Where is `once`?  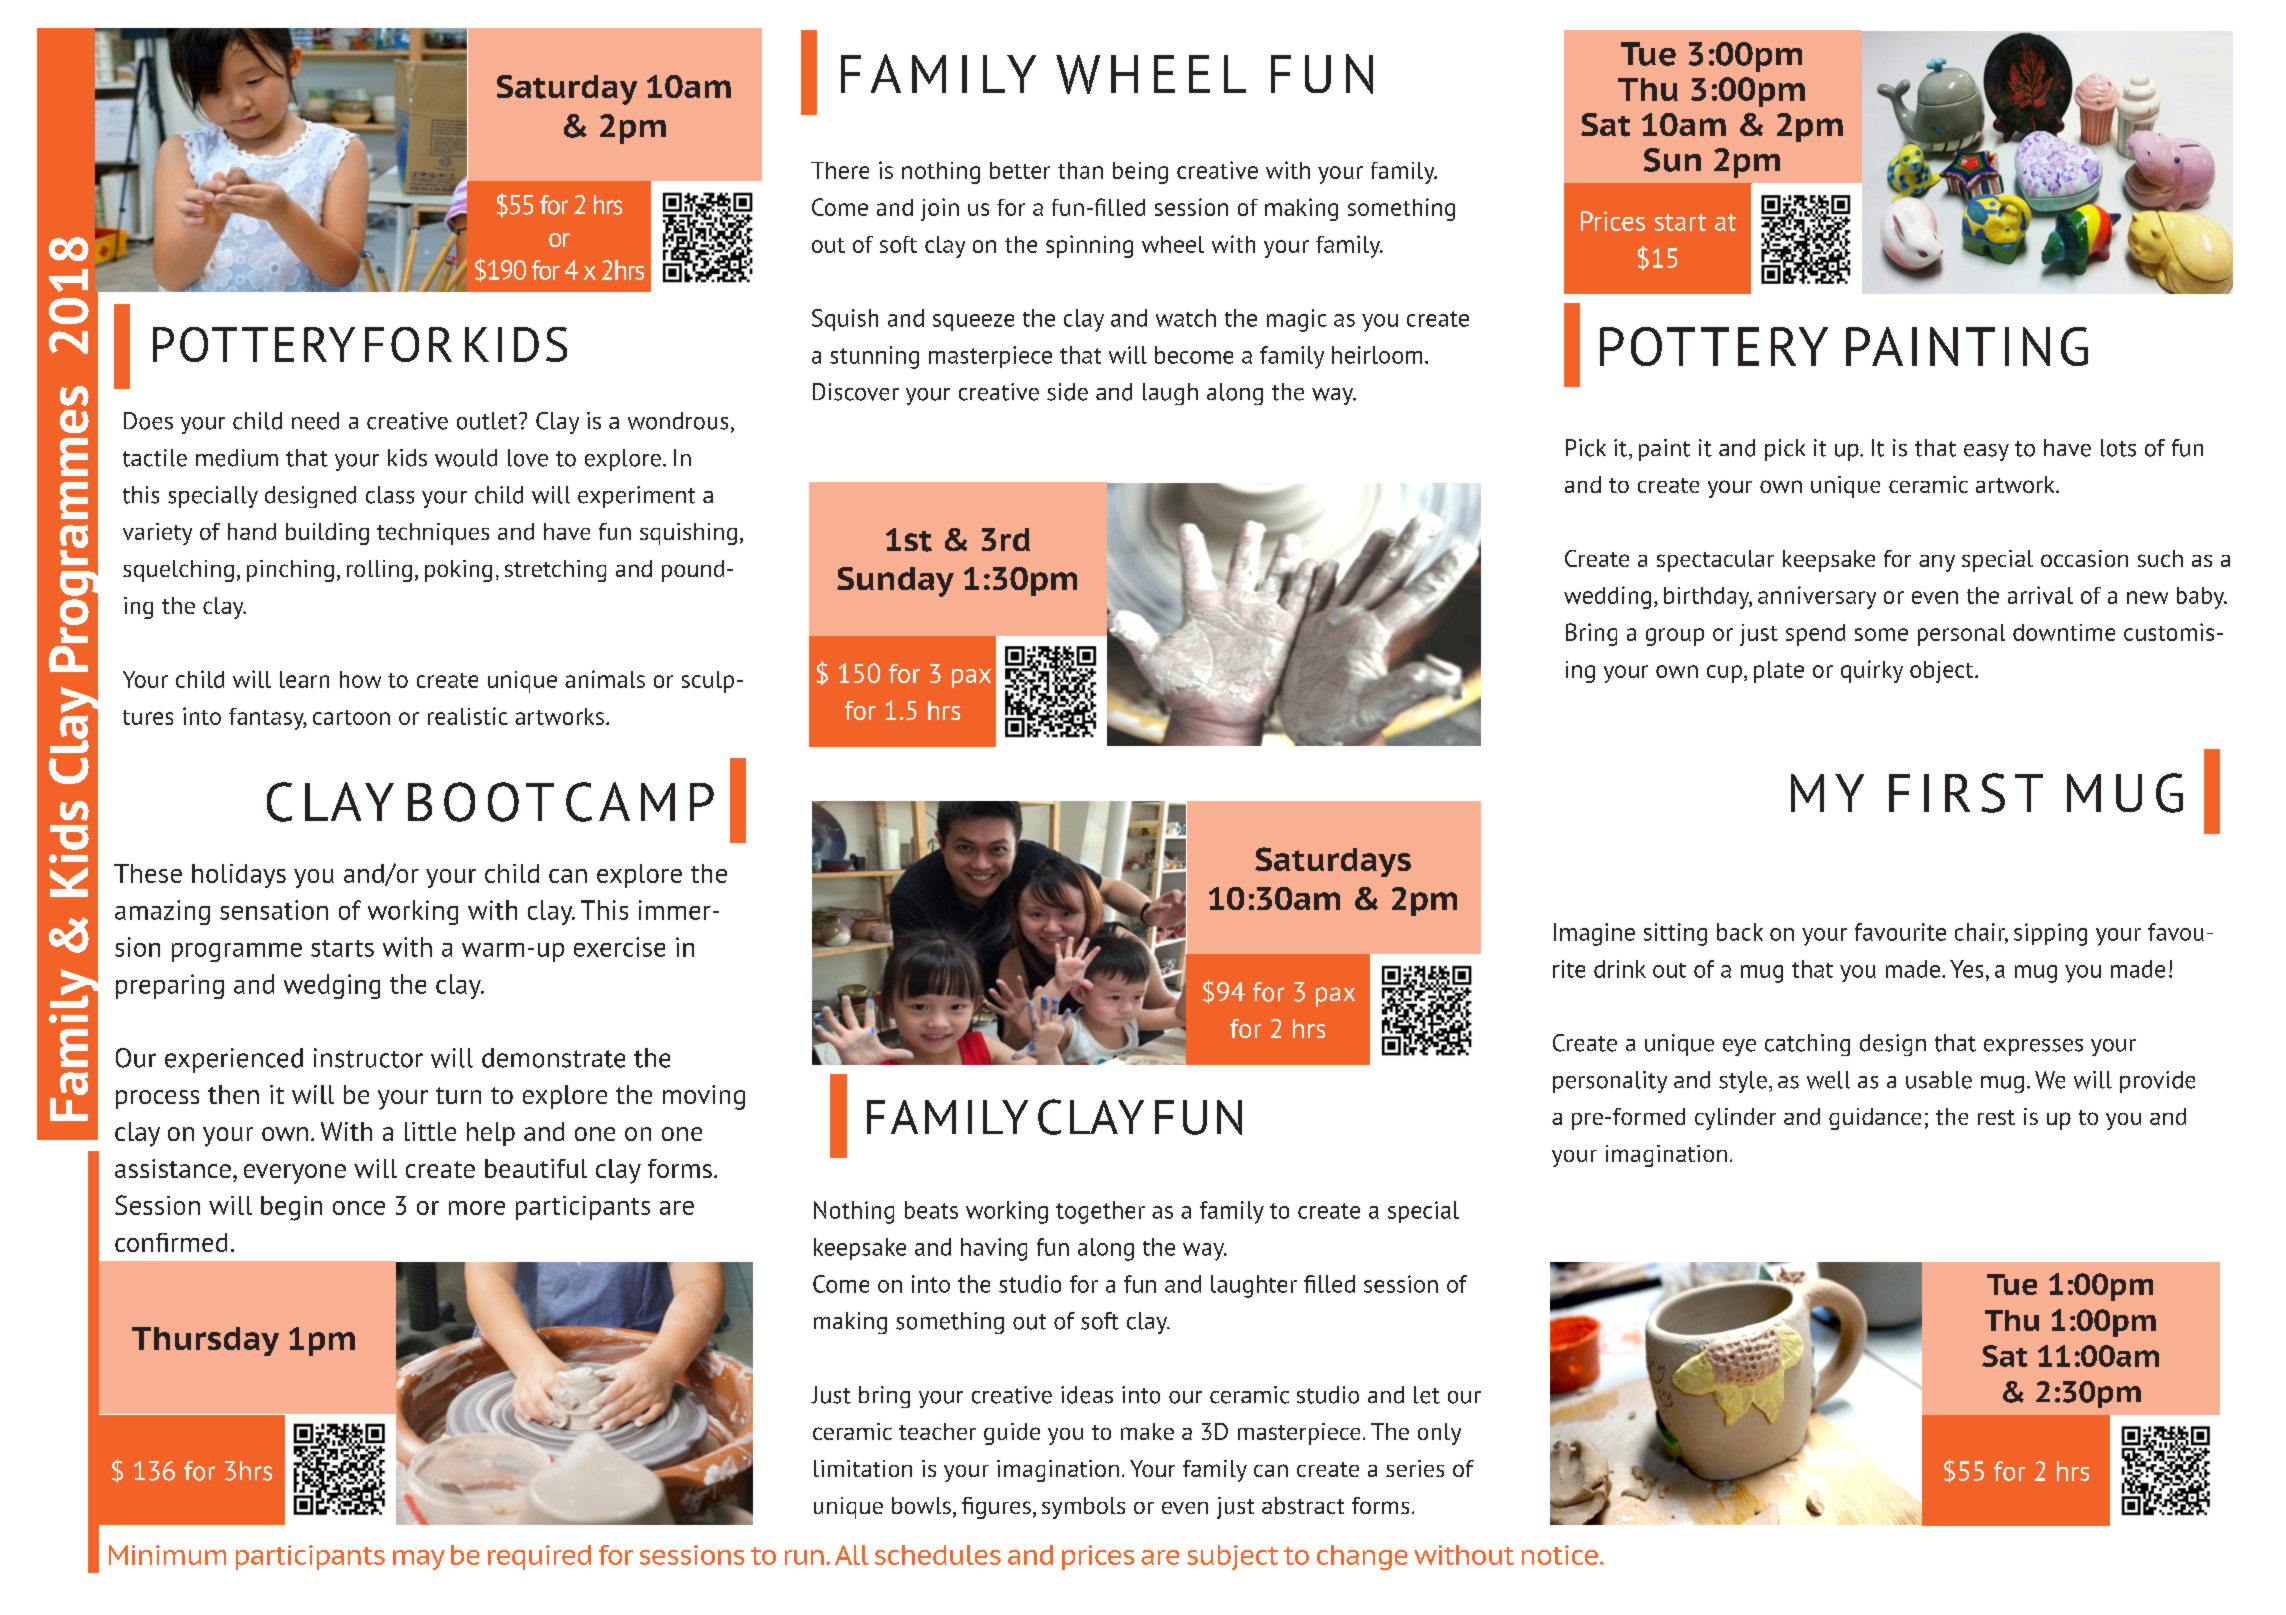 once is located at coordinates (359, 1208).
